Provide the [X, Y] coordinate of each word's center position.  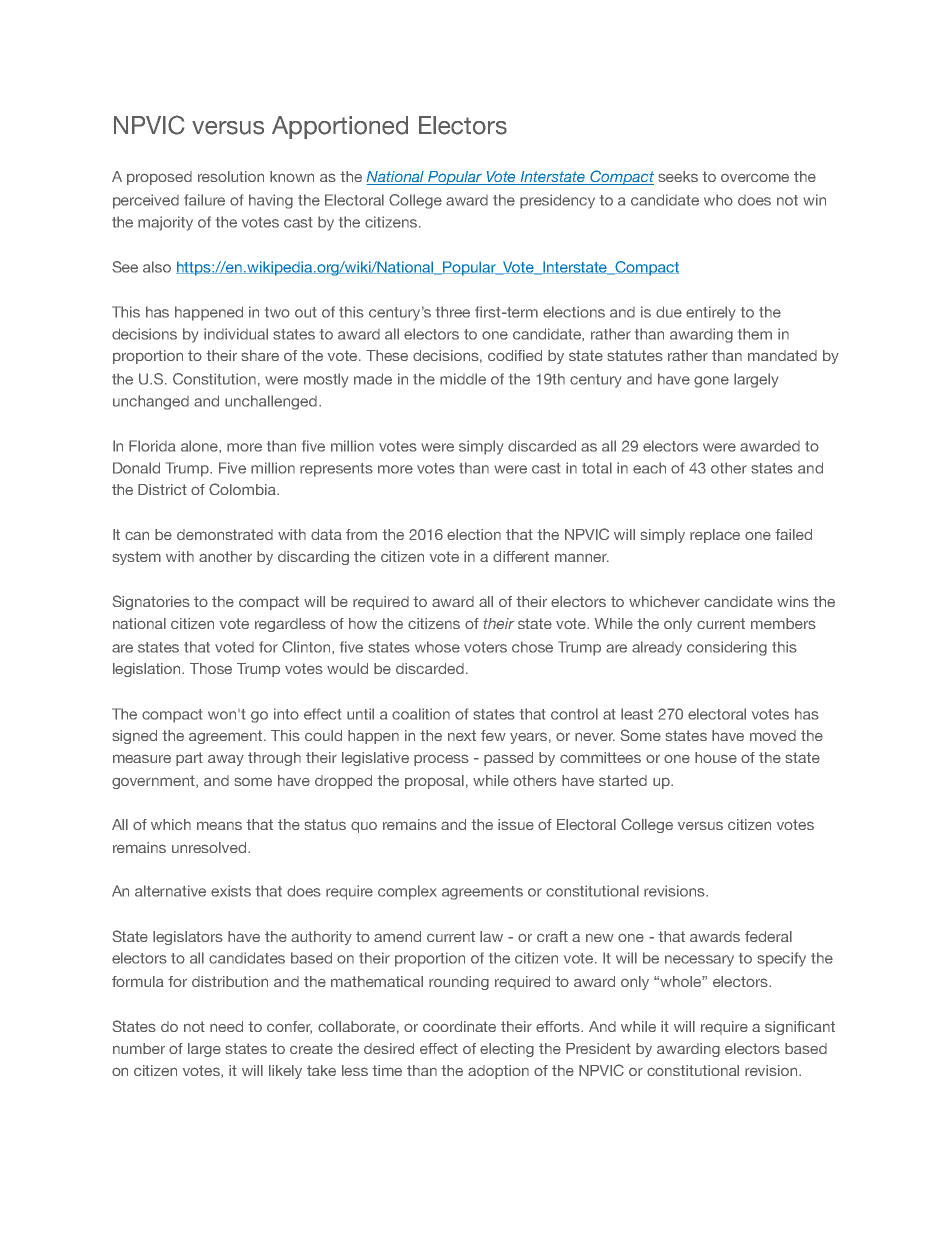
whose [437, 647]
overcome [755, 177]
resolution [231, 176]
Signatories [151, 602]
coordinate [459, 1026]
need [226, 1026]
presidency [557, 201]
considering [727, 648]
